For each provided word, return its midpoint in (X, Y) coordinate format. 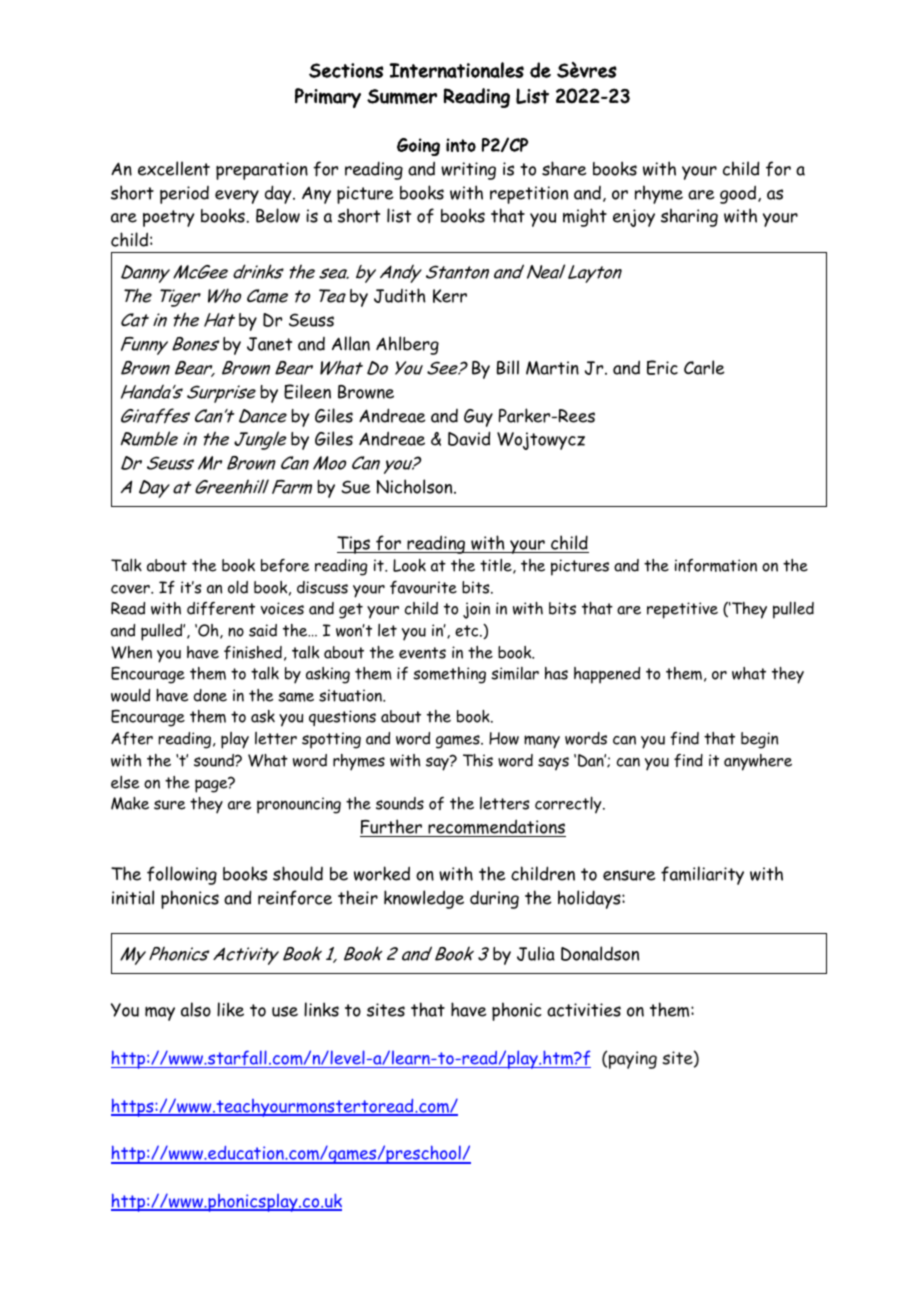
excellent (174, 168)
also (196, 1009)
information (716, 565)
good (739, 194)
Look (409, 565)
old (238, 587)
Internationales (456, 70)
